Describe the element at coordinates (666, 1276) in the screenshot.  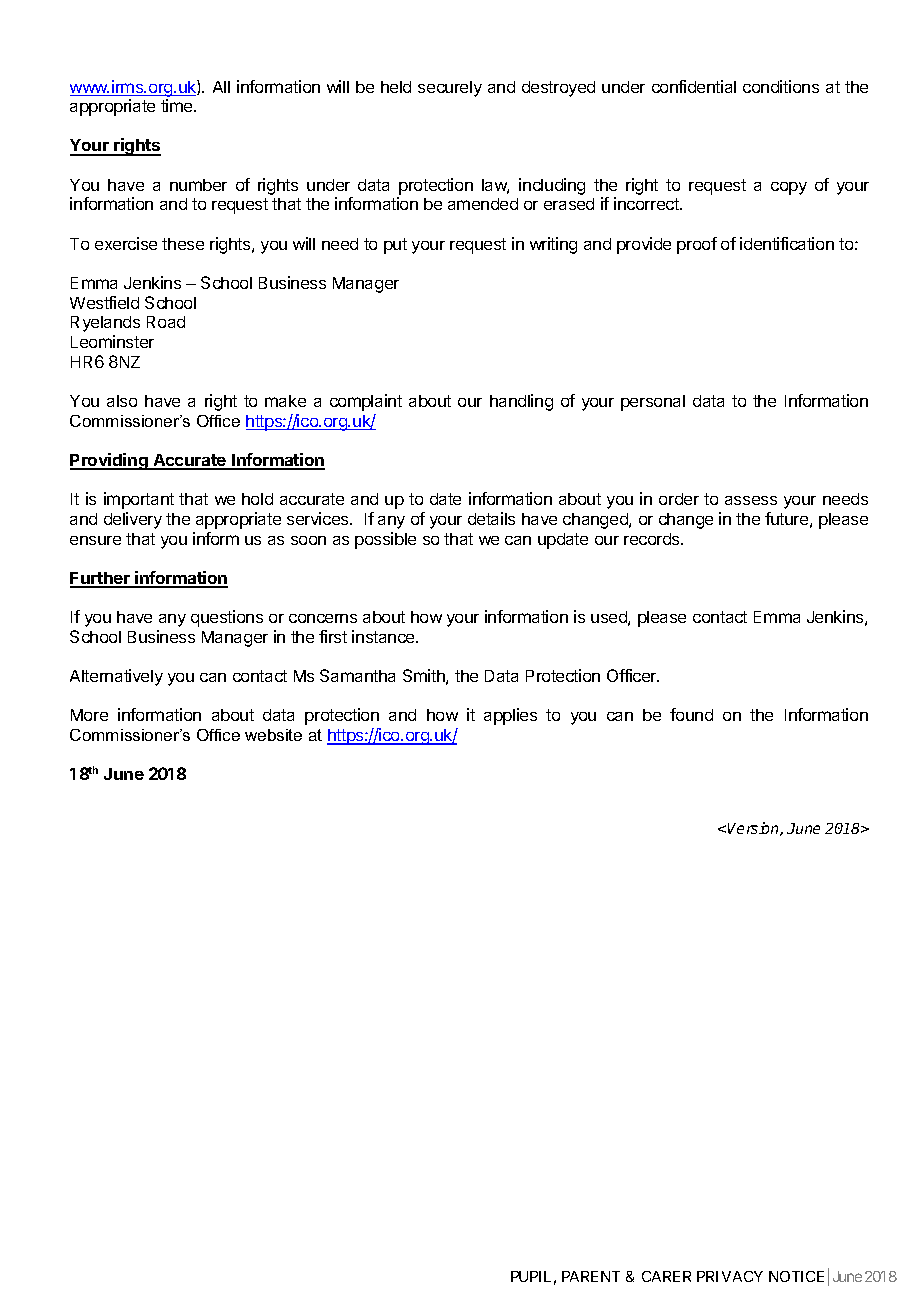
I see `CARER` at that location.
